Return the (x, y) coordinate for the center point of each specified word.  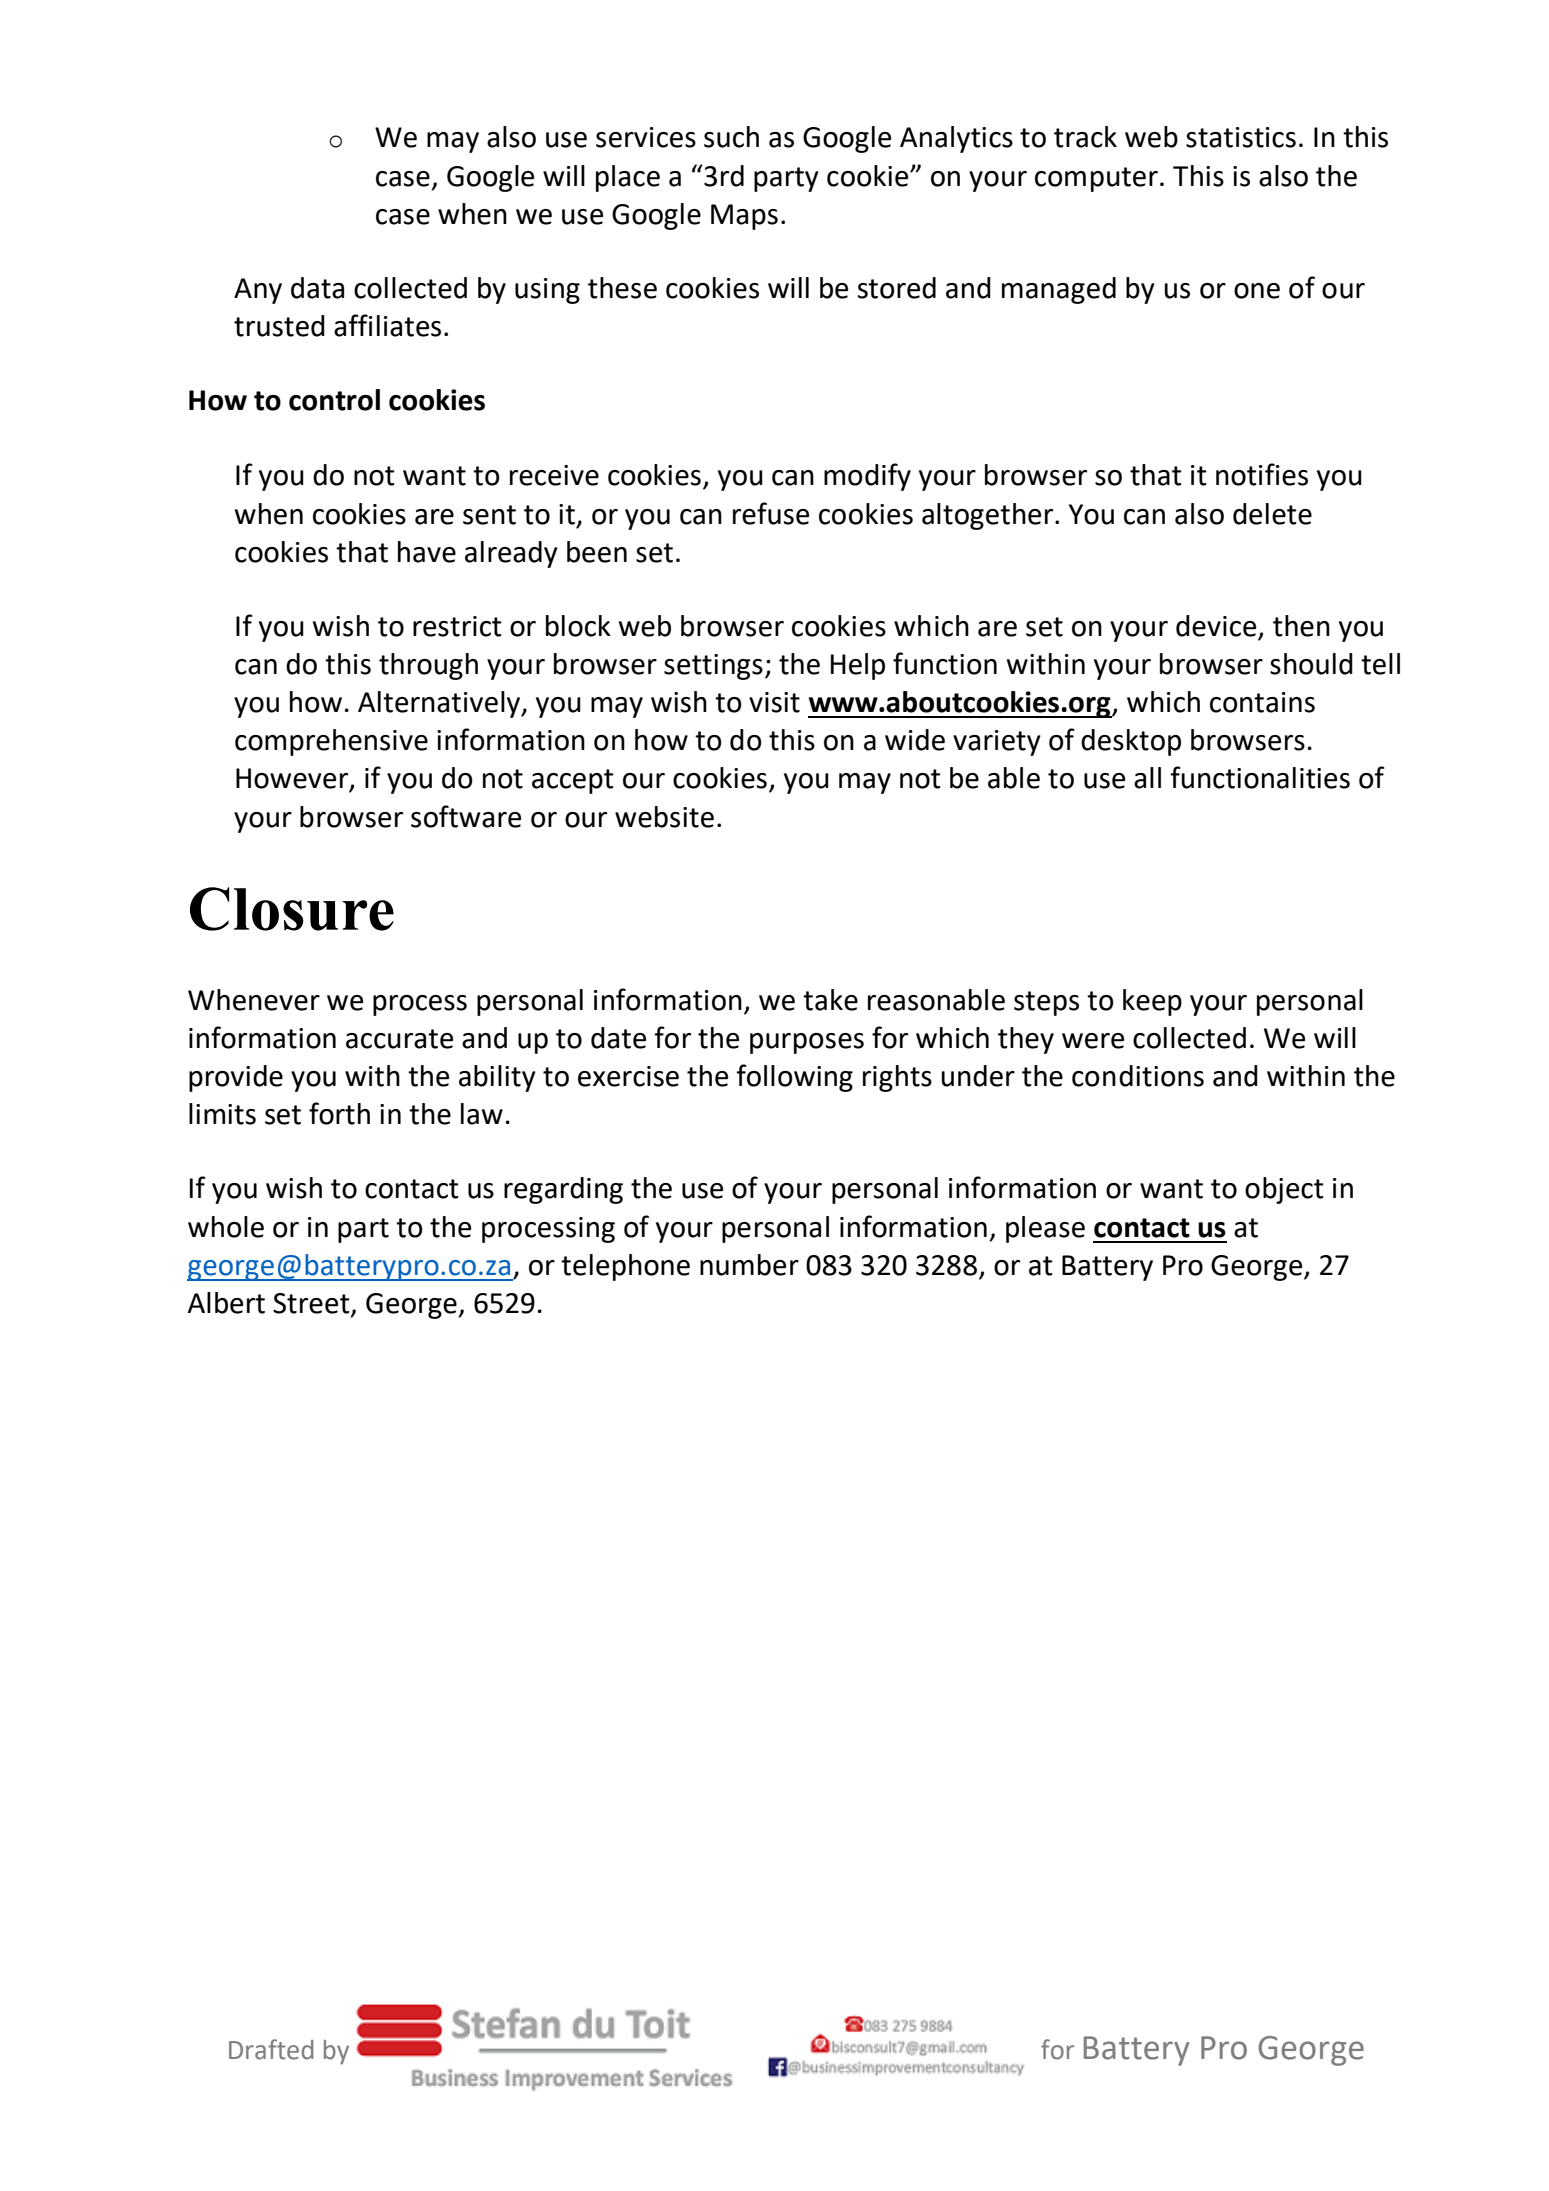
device (1217, 627)
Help (858, 666)
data (317, 288)
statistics (1241, 137)
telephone (625, 1267)
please (1045, 1229)
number (749, 1265)
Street (312, 1304)
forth (339, 1113)
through (428, 666)
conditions (1138, 1076)
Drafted (271, 2049)
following (794, 1078)
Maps (744, 217)
